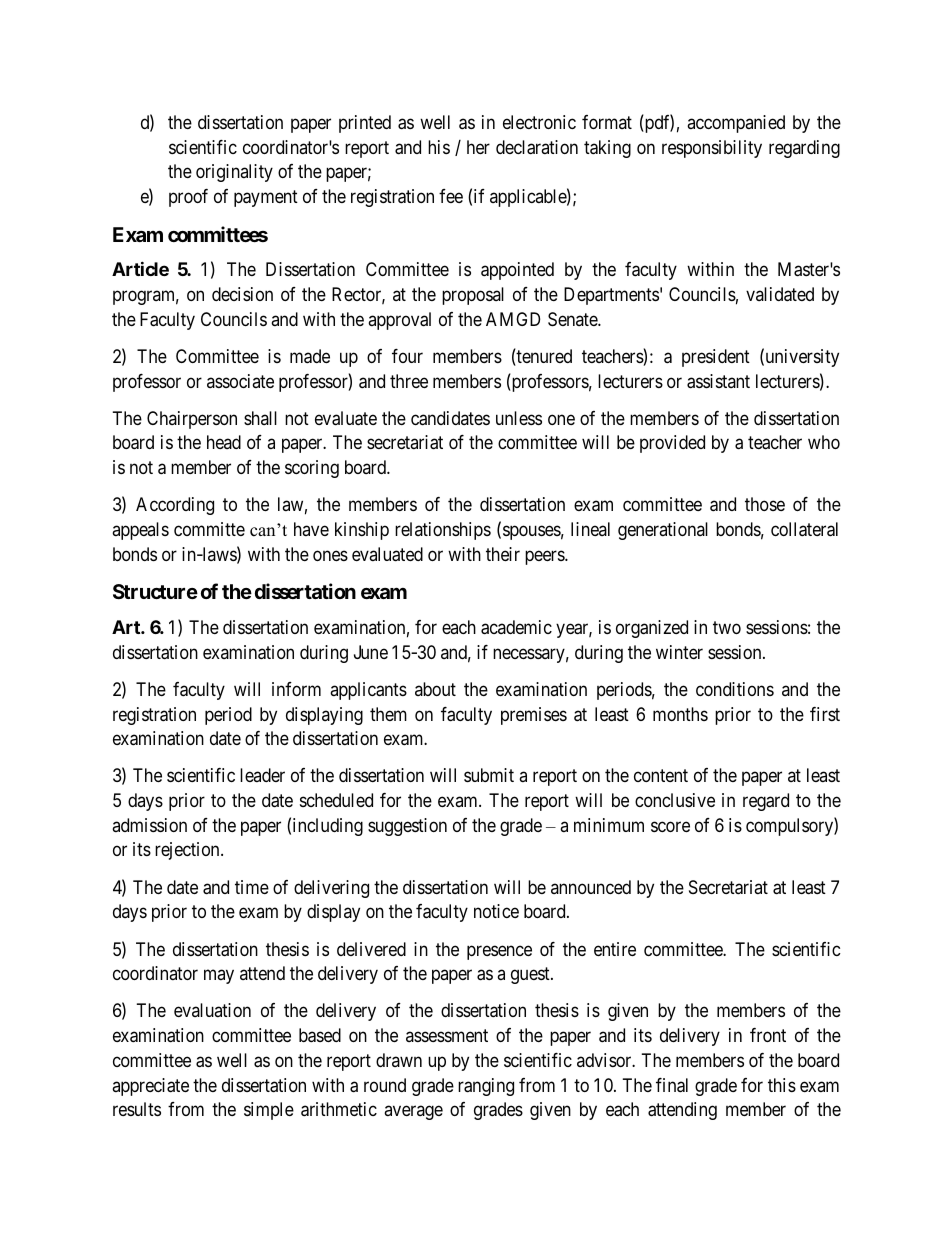 The image size is (952, 1233). What do you see at coordinates (269, 1111) in the page?
I see `simple` at bounding box center [269, 1111].
